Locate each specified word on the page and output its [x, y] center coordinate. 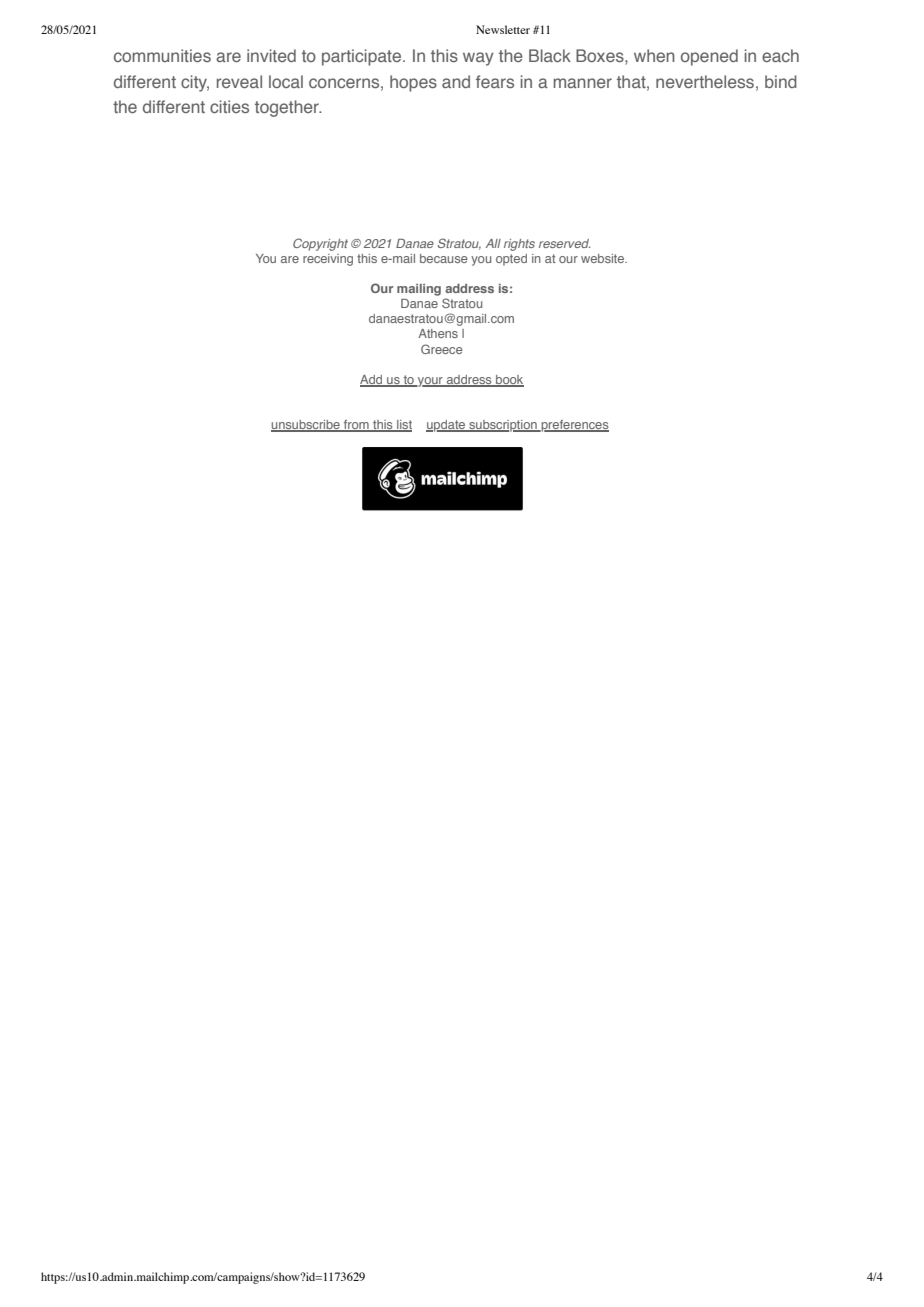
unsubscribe [306, 426]
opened [709, 57]
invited [271, 55]
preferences [574, 426]
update [447, 426]
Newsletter [503, 29]
